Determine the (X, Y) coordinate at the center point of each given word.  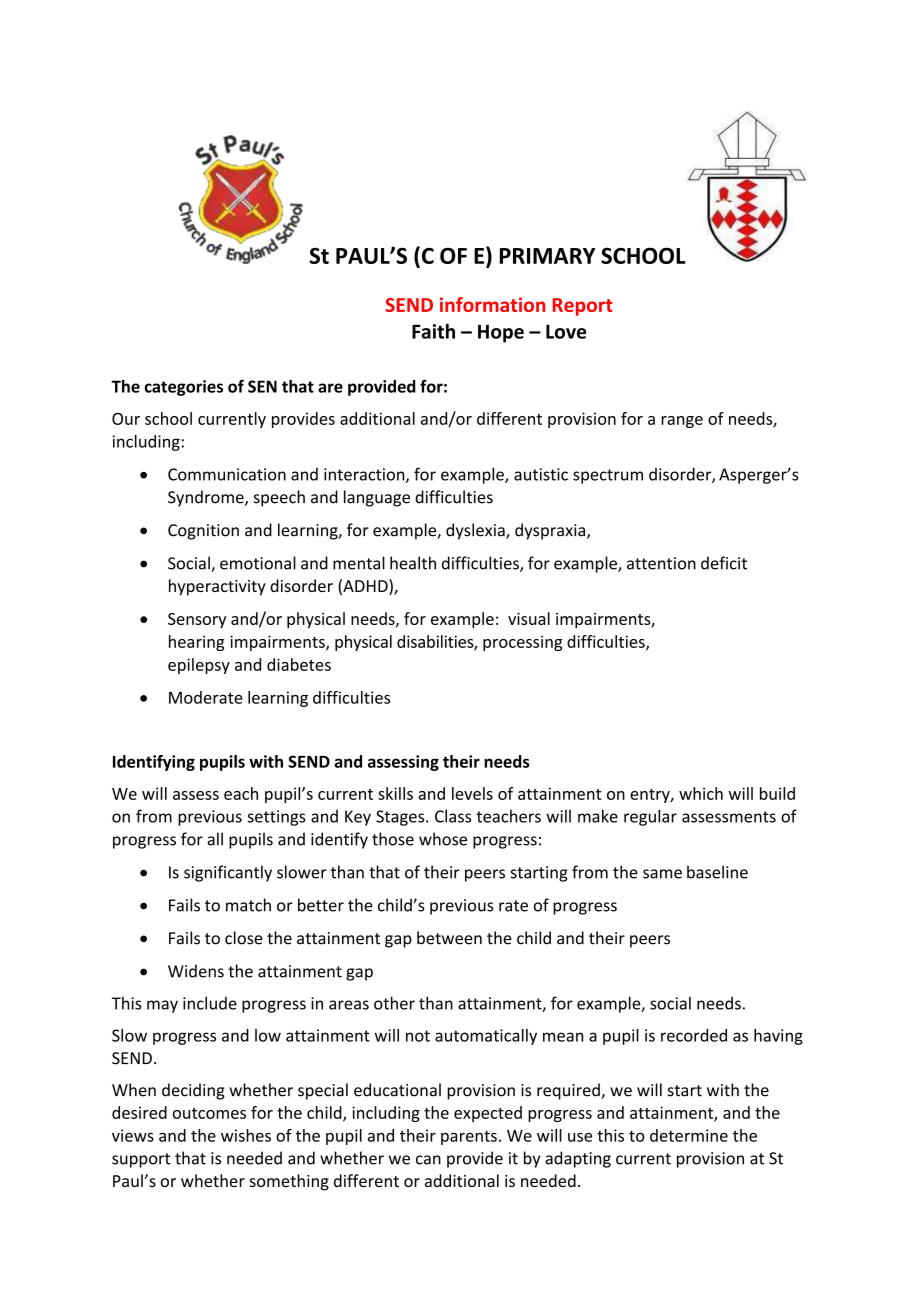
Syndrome (207, 498)
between (449, 938)
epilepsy (199, 666)
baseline (717, 872)
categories (183, 388)
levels (472, 793)
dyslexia (476, 531)
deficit (724, 563)
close (244, 938)
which (701, 793)
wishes (246, 1135)
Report (583, 307)
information (492, 304)
